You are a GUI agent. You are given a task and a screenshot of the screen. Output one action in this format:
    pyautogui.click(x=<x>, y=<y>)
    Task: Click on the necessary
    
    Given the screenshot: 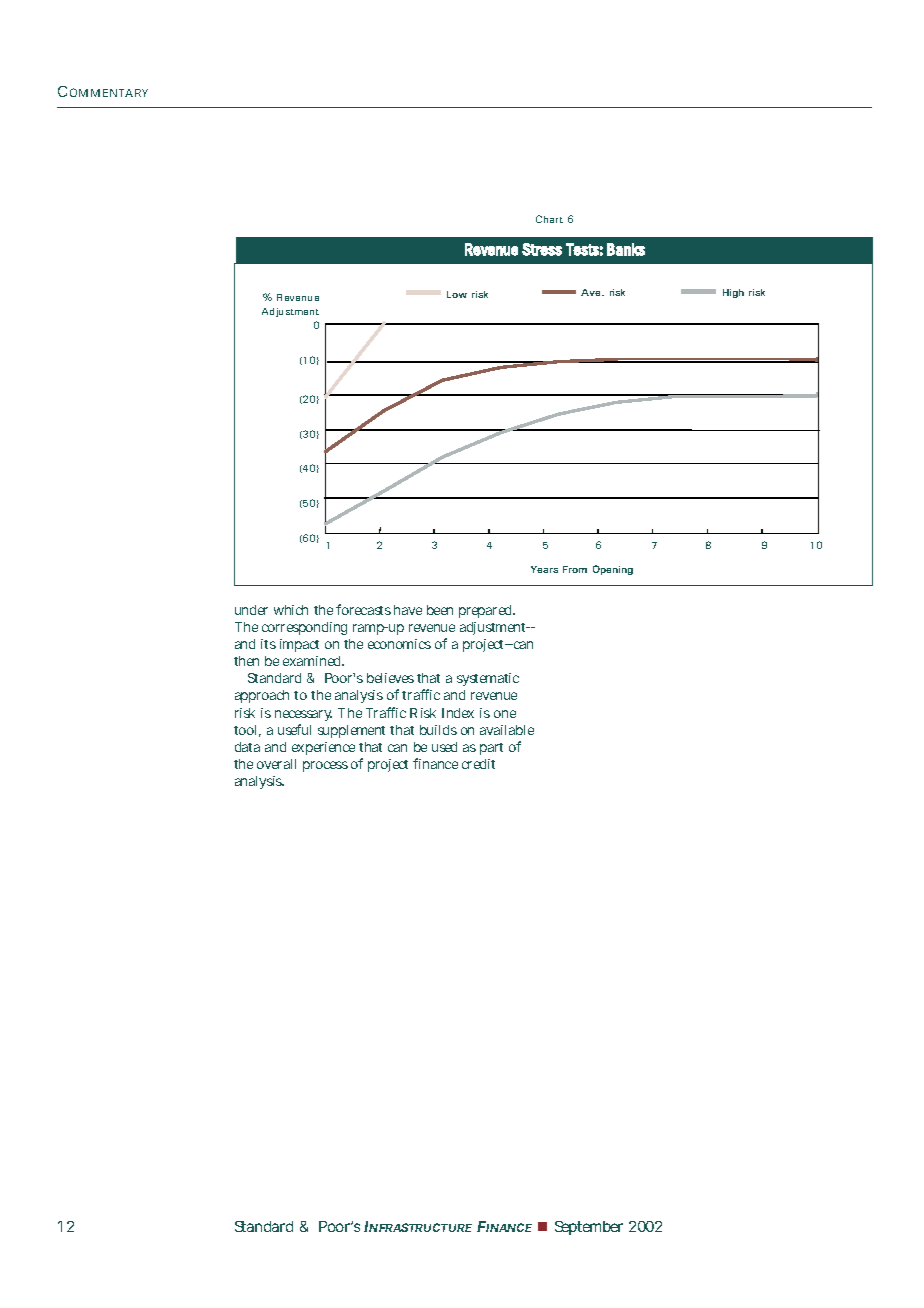 What is the action you would take?
    pyautogui.click(x=303, y=715)
